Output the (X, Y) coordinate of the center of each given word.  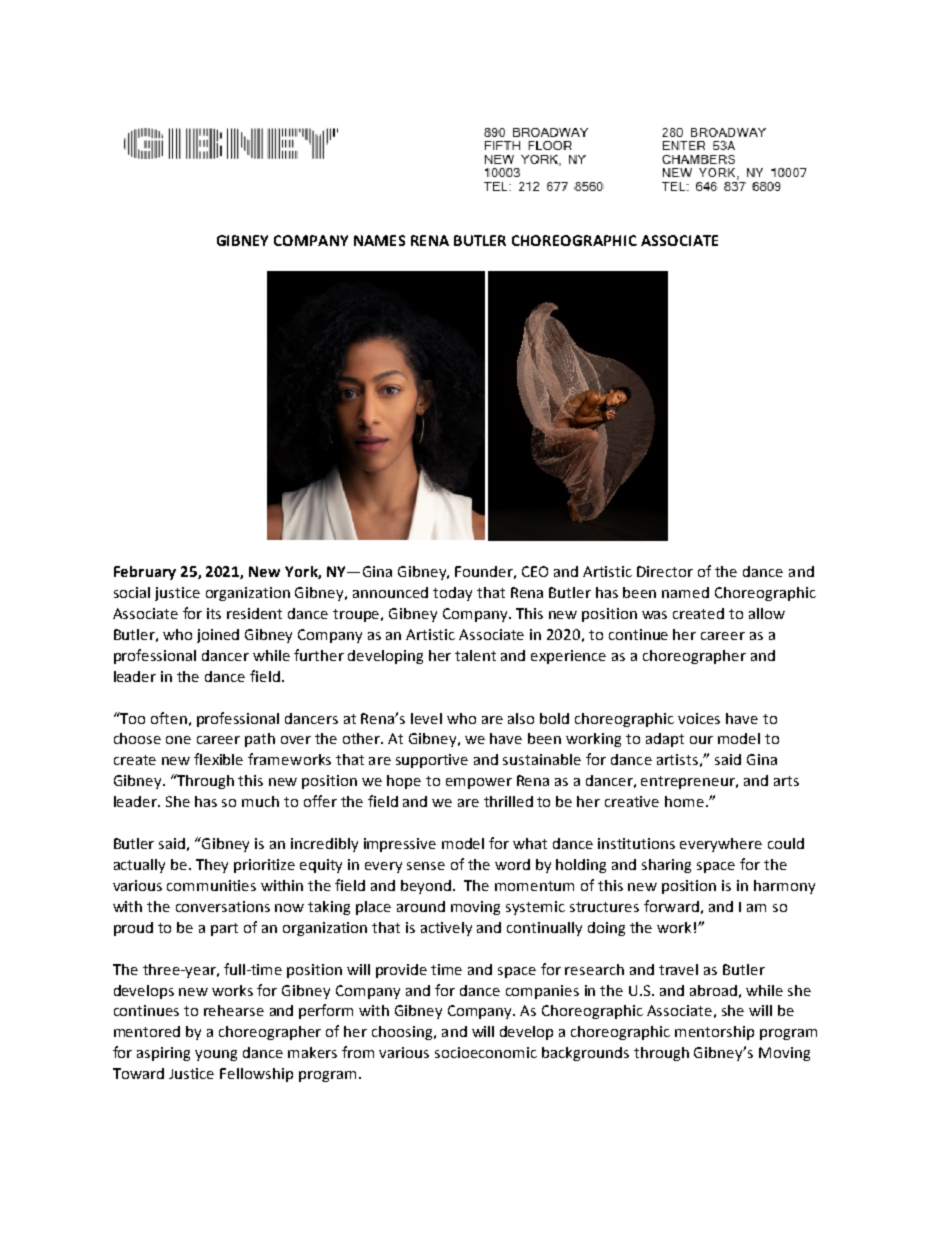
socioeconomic (486, 1052)
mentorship (714, 1033)
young (216, 1055)
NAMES (379, 240)
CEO (535, 571)
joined (218, 636)
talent (475, 655)
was (654, 615)
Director (665, 571)
